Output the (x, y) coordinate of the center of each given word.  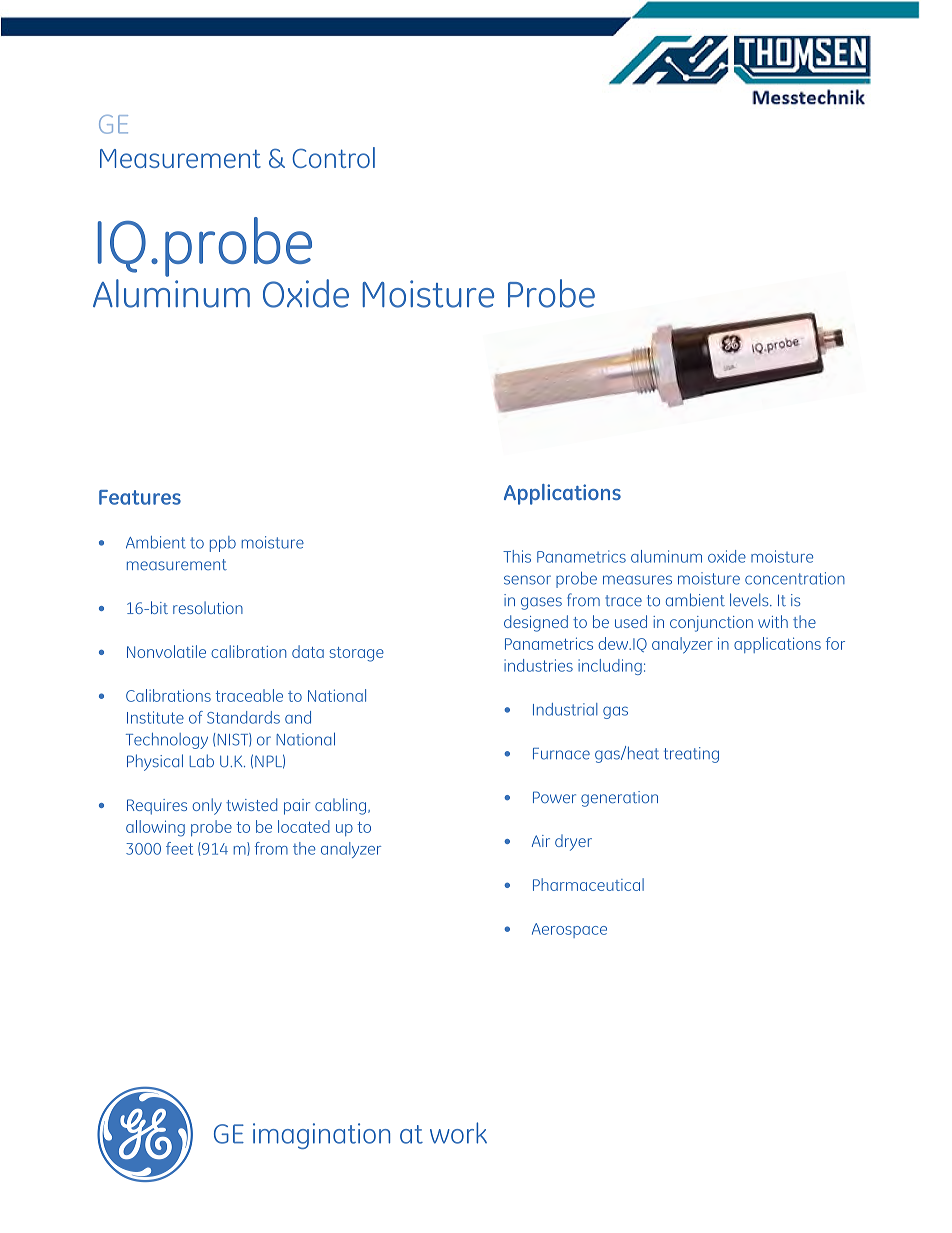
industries (538, 665)
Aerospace (569, 930)
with (773, 621)
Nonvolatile (166, 651)
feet (179, 848)
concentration (795, 578)
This (517, 556)
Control (333, 157)
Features (140, 497)
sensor (527, 580)
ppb (223, 544)
